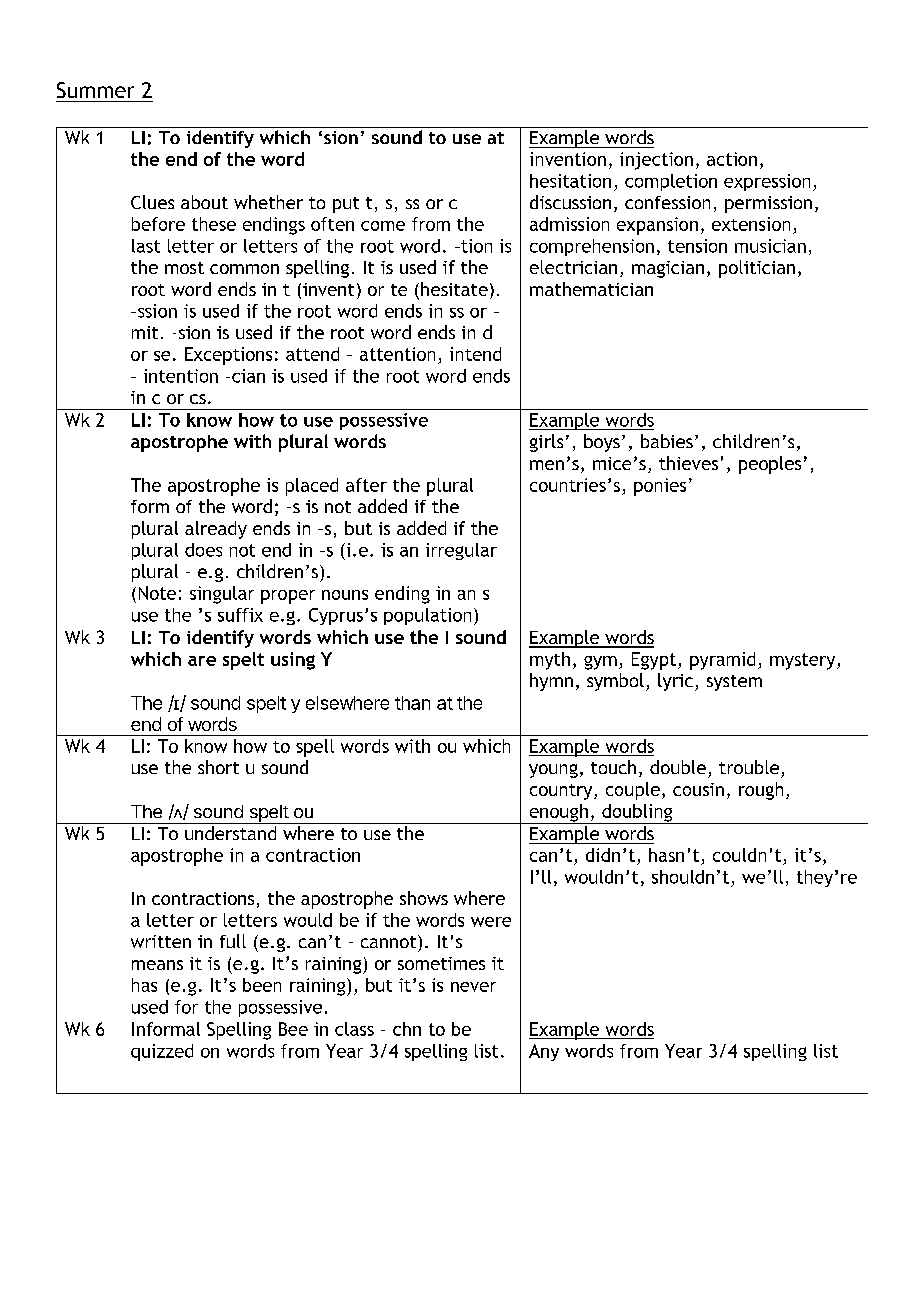  What do you see at coordinates (162, 1052) in the image?
I see `quizzed` at bounding box center [162, 1052].
